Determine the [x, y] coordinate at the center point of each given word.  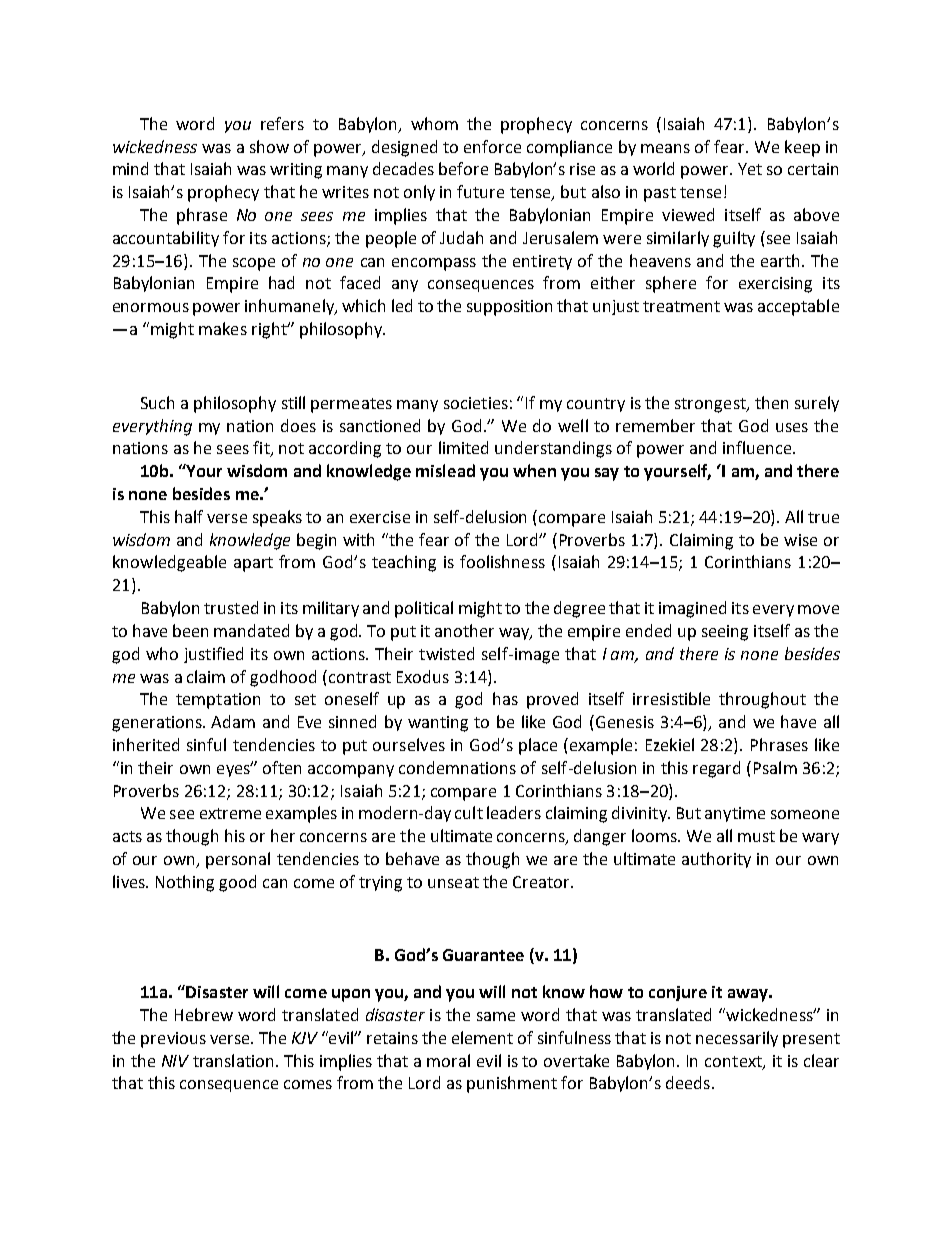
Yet [750, 169]
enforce [492, 146]
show [269, 146]
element [482, 1037]
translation [233, 1060]
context [734, 1062]
